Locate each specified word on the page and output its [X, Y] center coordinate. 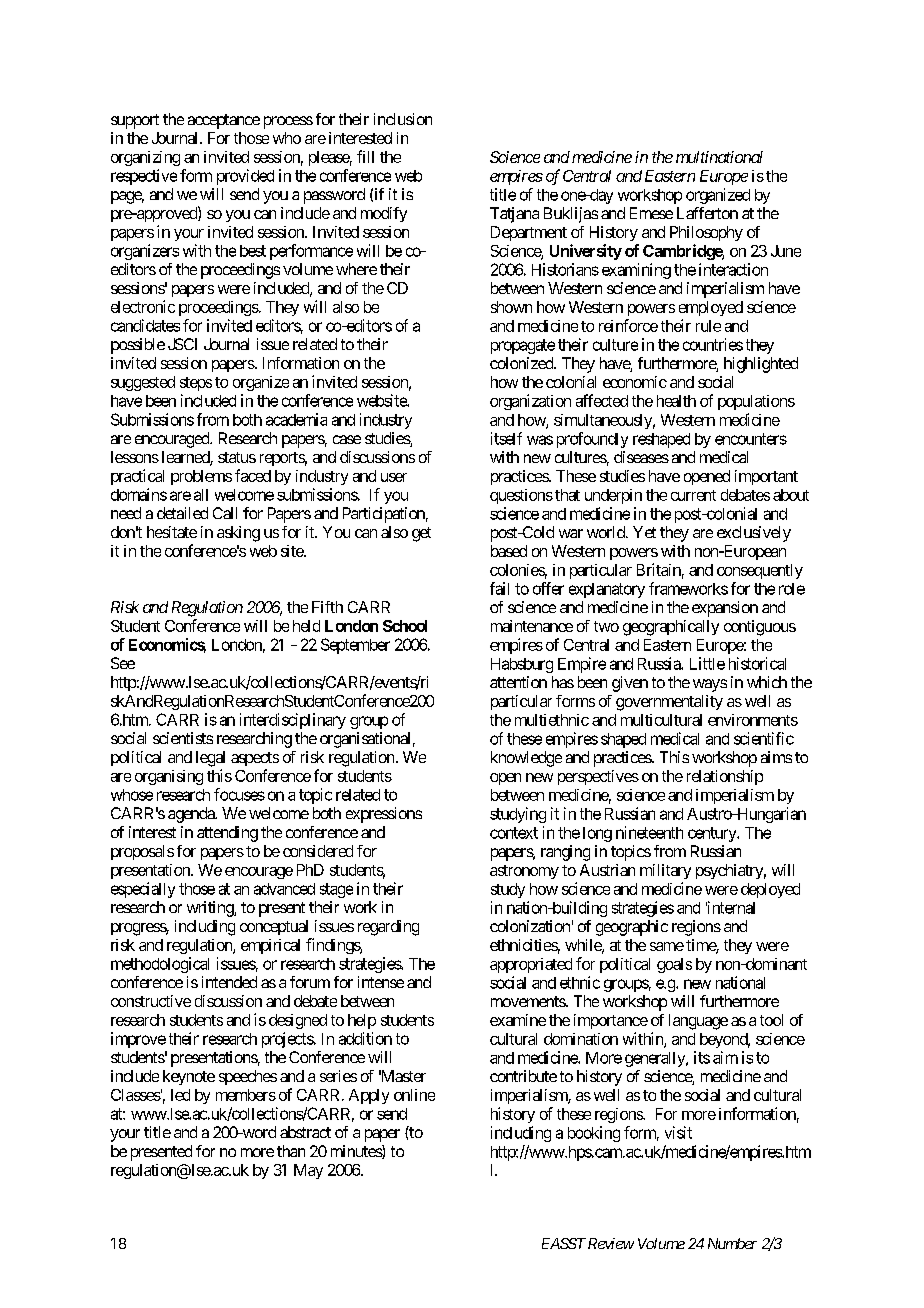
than [291, 1151]
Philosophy [706, 233]
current [693, 495]
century [713, 834]
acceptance [224, 121]
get [421, 534]
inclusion [403, 119]
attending [227, 834]
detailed [182, 513]
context [514, 833]
